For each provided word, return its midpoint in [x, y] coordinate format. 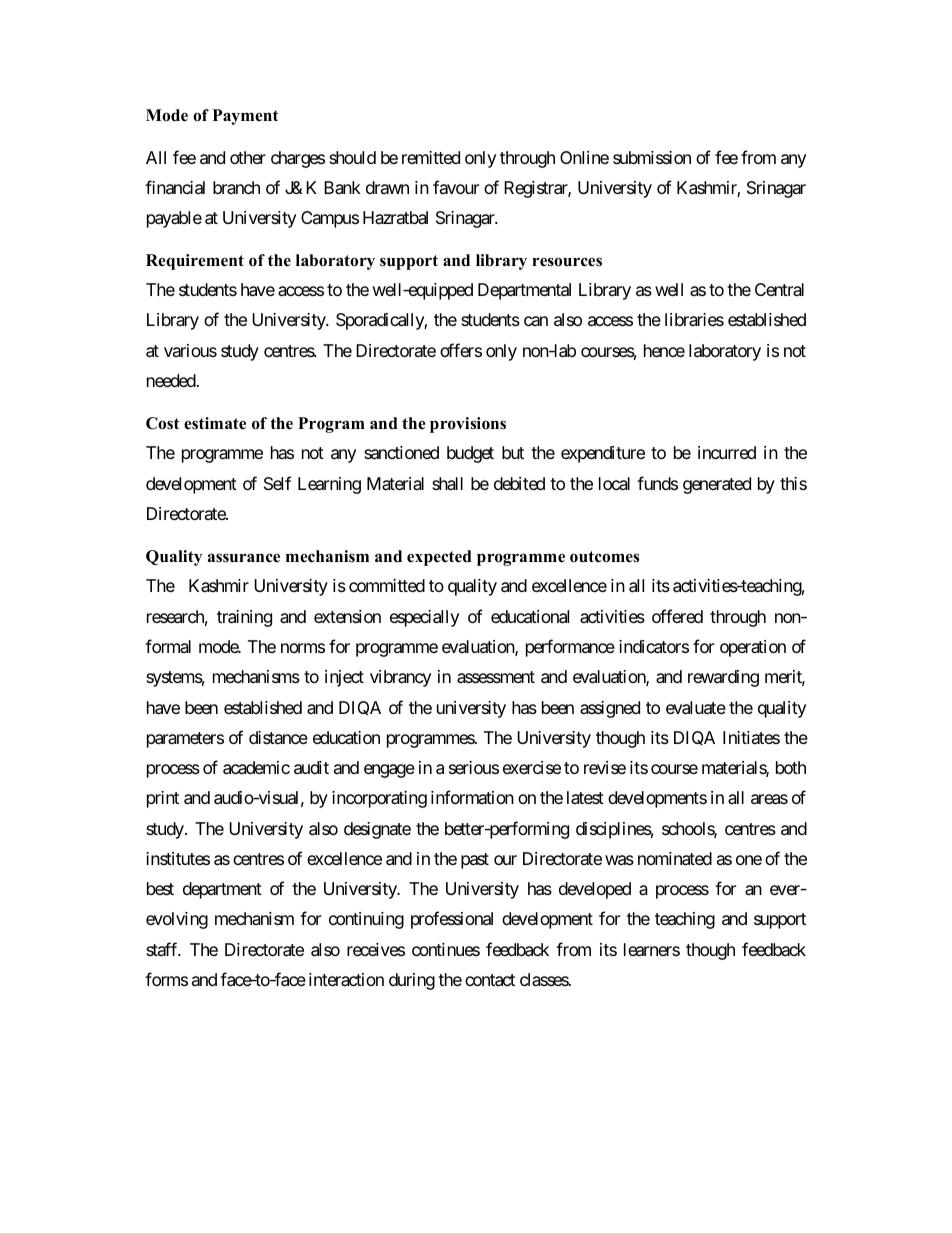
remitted [431, 157]
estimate [215, 423]
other [248, 157]
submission [652, 157]
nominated [675, 859]
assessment [496, 677]
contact [490, 980]
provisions [468, 425]
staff [163, 949]
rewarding [723, 678]
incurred [727, 452]
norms [303, 648]
